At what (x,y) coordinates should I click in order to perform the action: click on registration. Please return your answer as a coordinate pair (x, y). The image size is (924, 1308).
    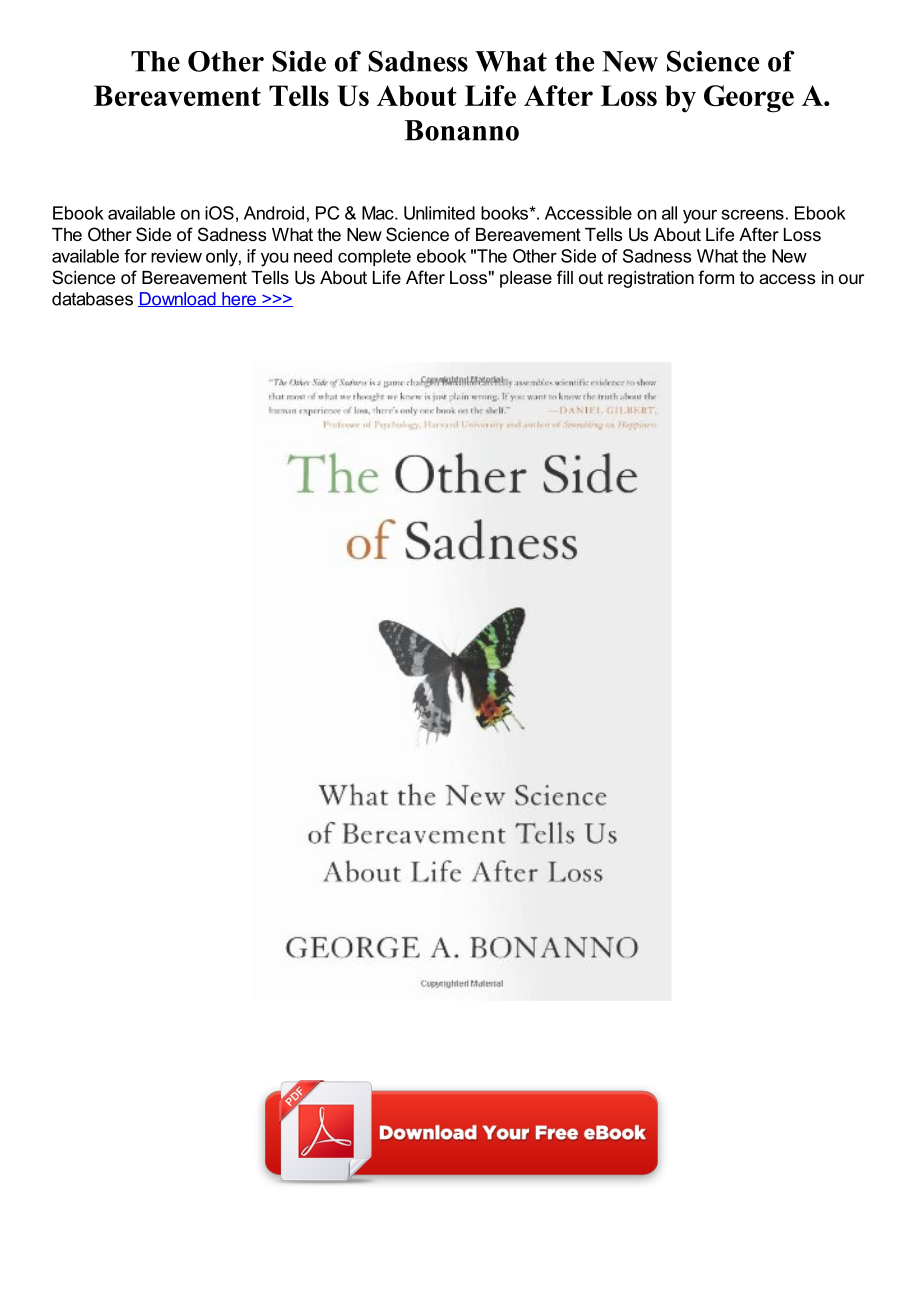
    Looking at the image, I should click on (651, 279).
